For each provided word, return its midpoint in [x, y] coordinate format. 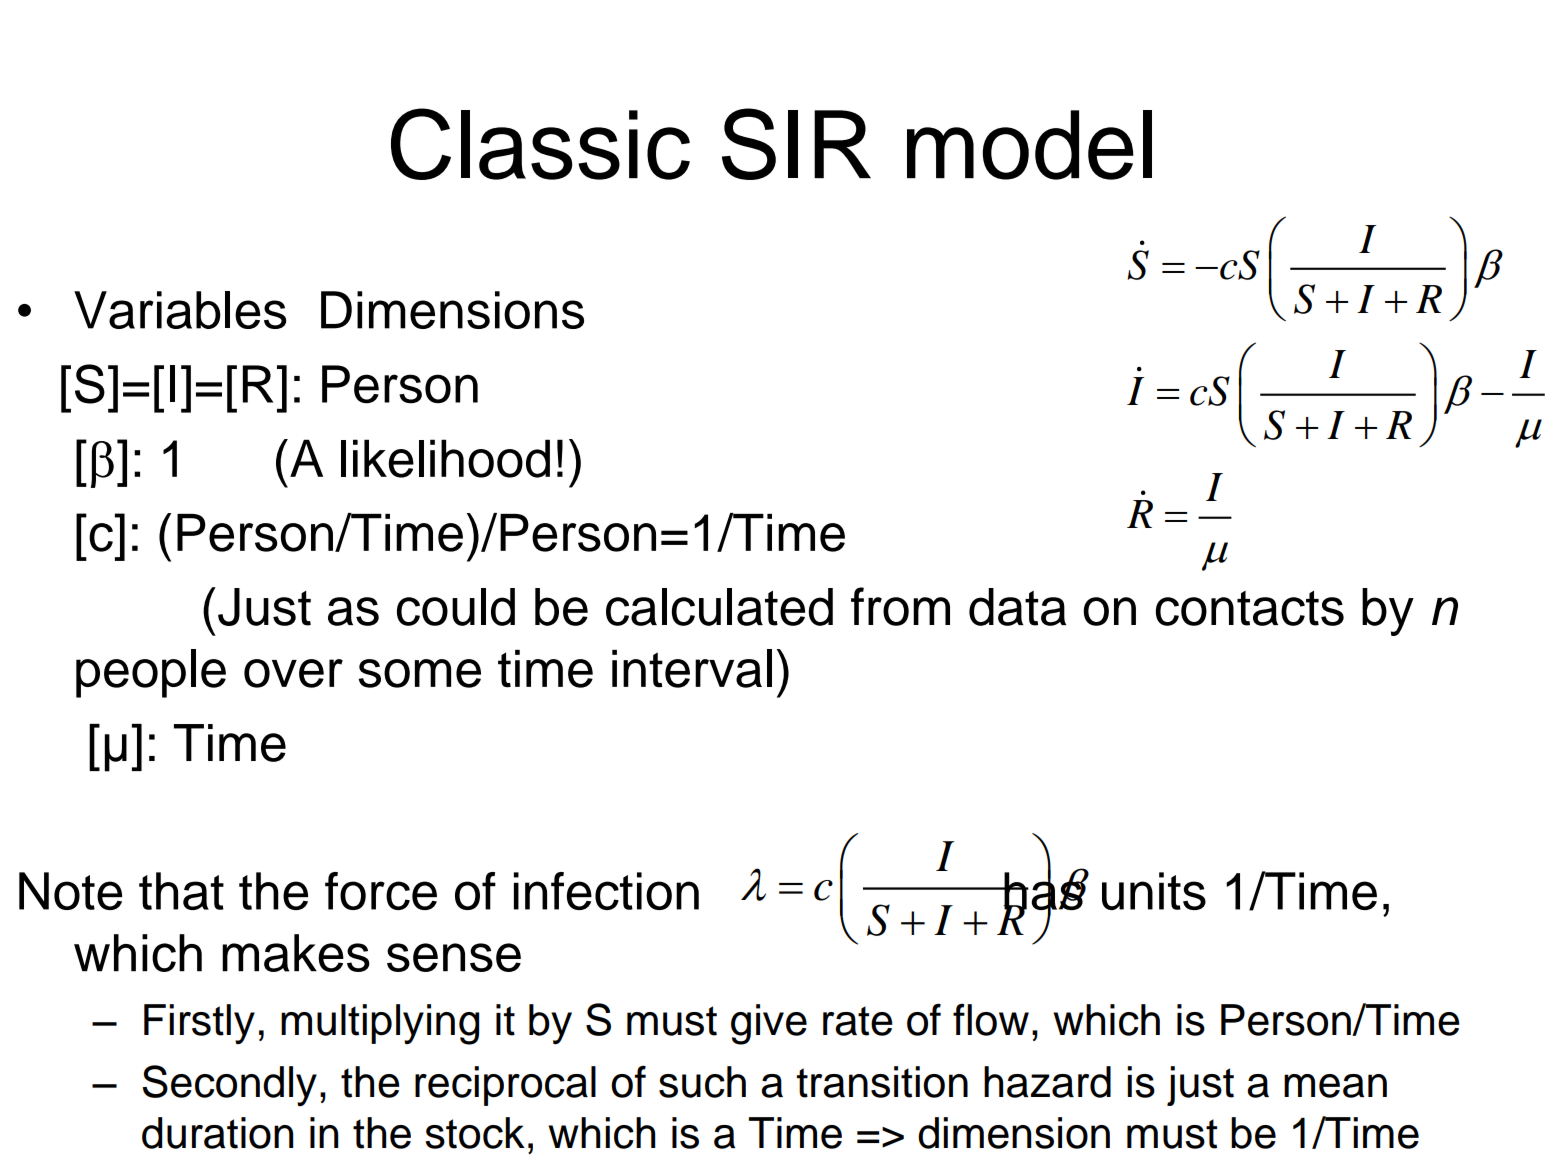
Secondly [229, 1085]
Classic [540, 144]
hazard [1047, 1082]
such [702, 1082]
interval [692, 668]
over [293, 673]
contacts [1250, 608]
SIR [796, 144]
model [1029, 145]
